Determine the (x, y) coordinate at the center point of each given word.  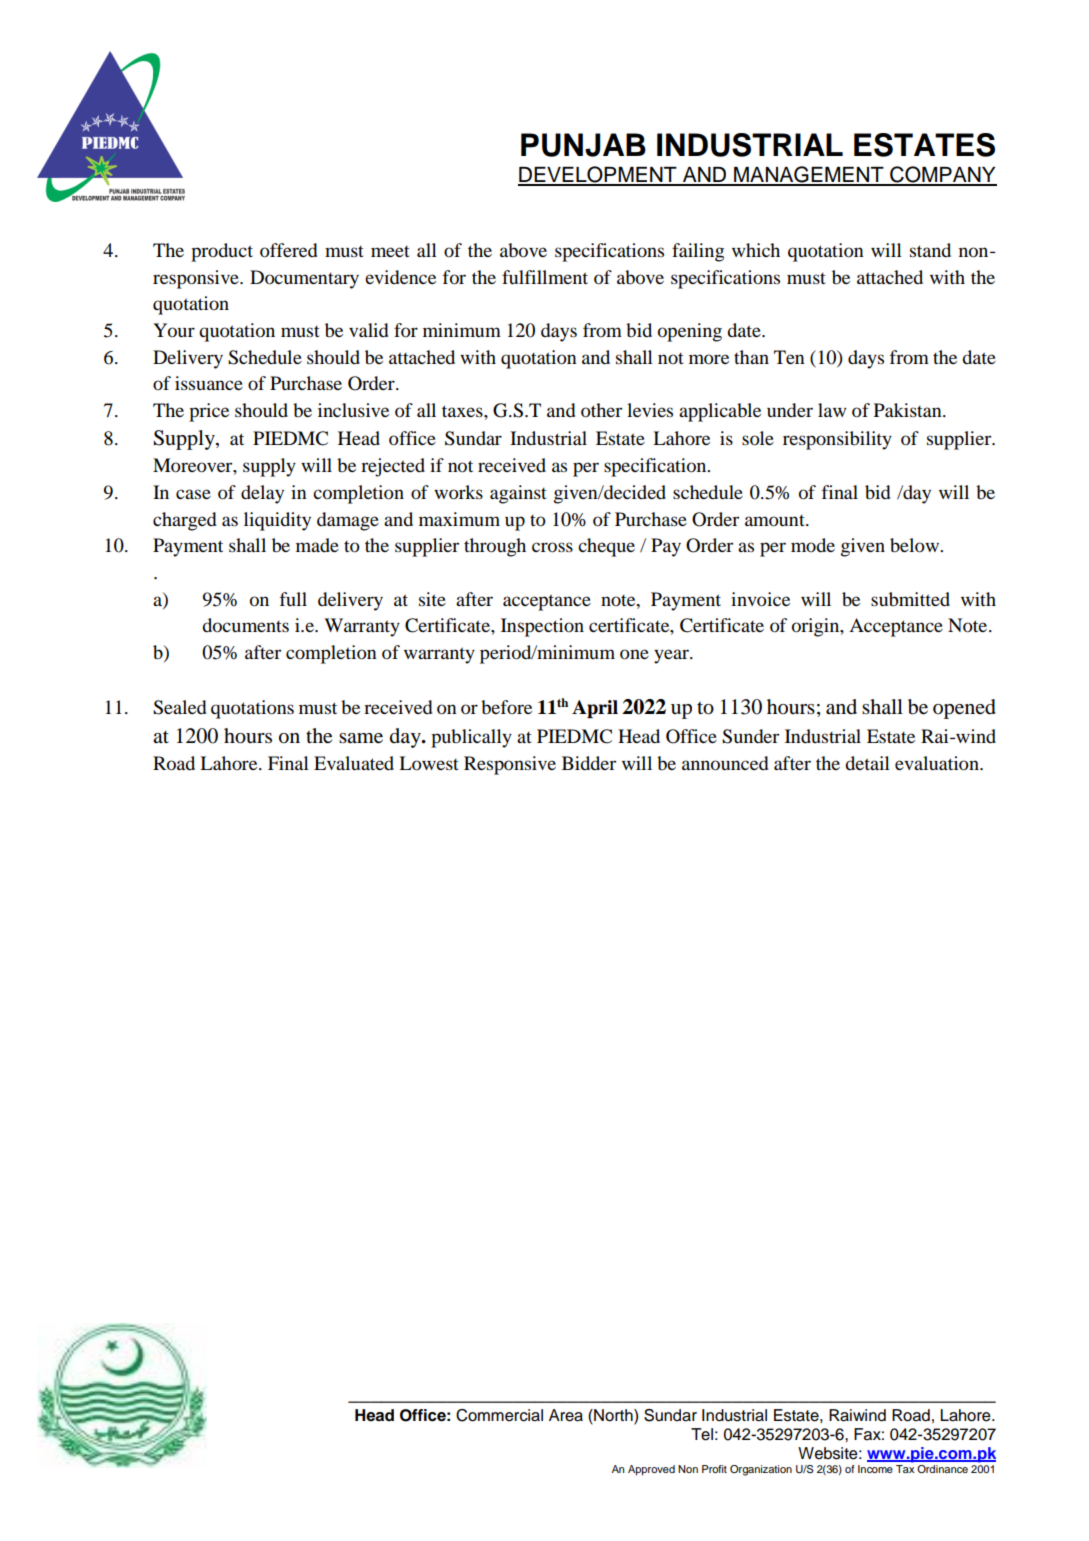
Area (566, 1415)
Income (875, 1469)
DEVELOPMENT (598, 175)
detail (867, 763)
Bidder (589, 763)
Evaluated (354, 763)
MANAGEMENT (809, 175)
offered (289, 250)
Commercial (499, 1415)
